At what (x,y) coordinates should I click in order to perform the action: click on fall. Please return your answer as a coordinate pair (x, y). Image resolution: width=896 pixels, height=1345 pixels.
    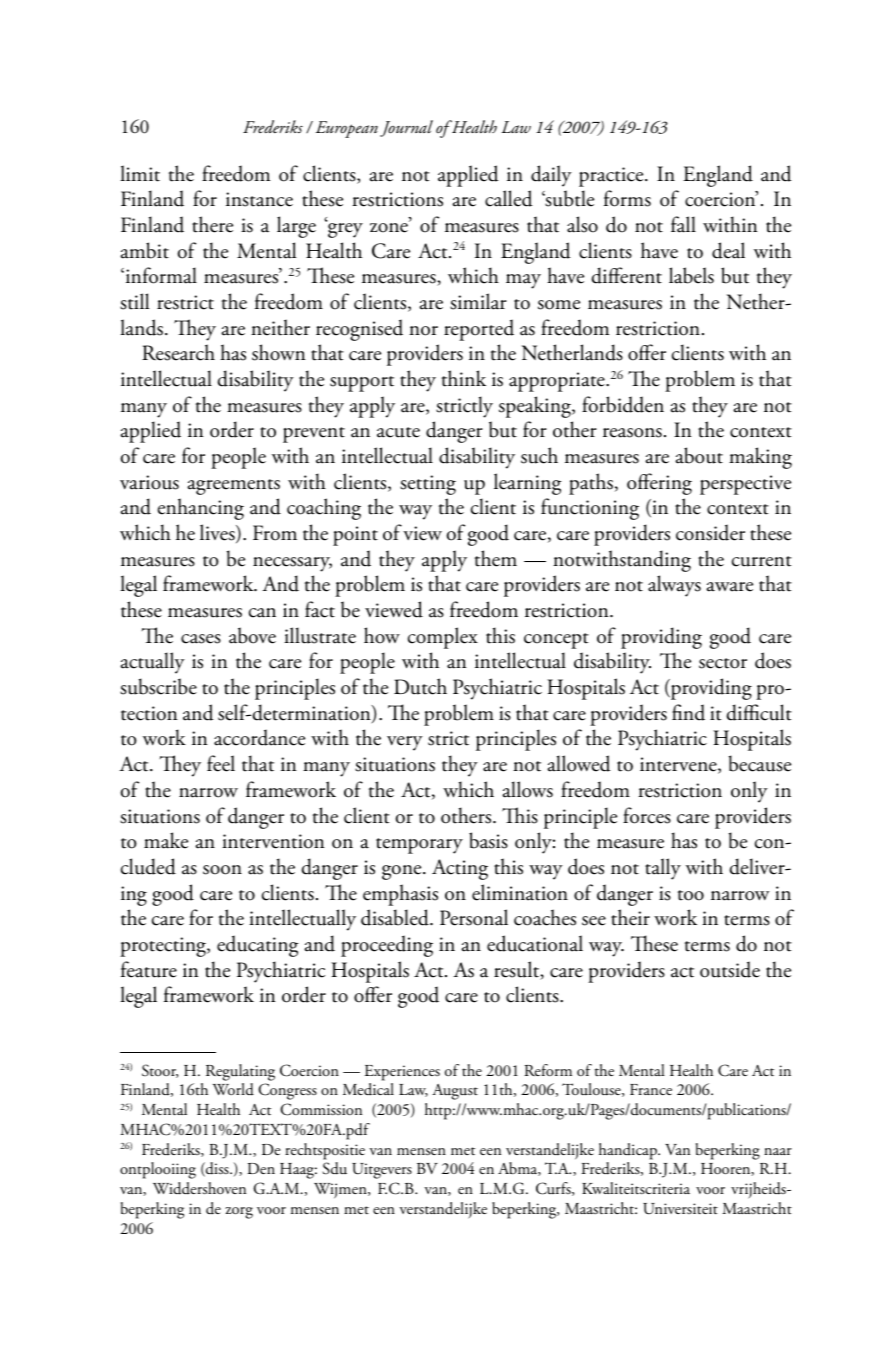
    Looking at the image, I should click on (683, 224).
